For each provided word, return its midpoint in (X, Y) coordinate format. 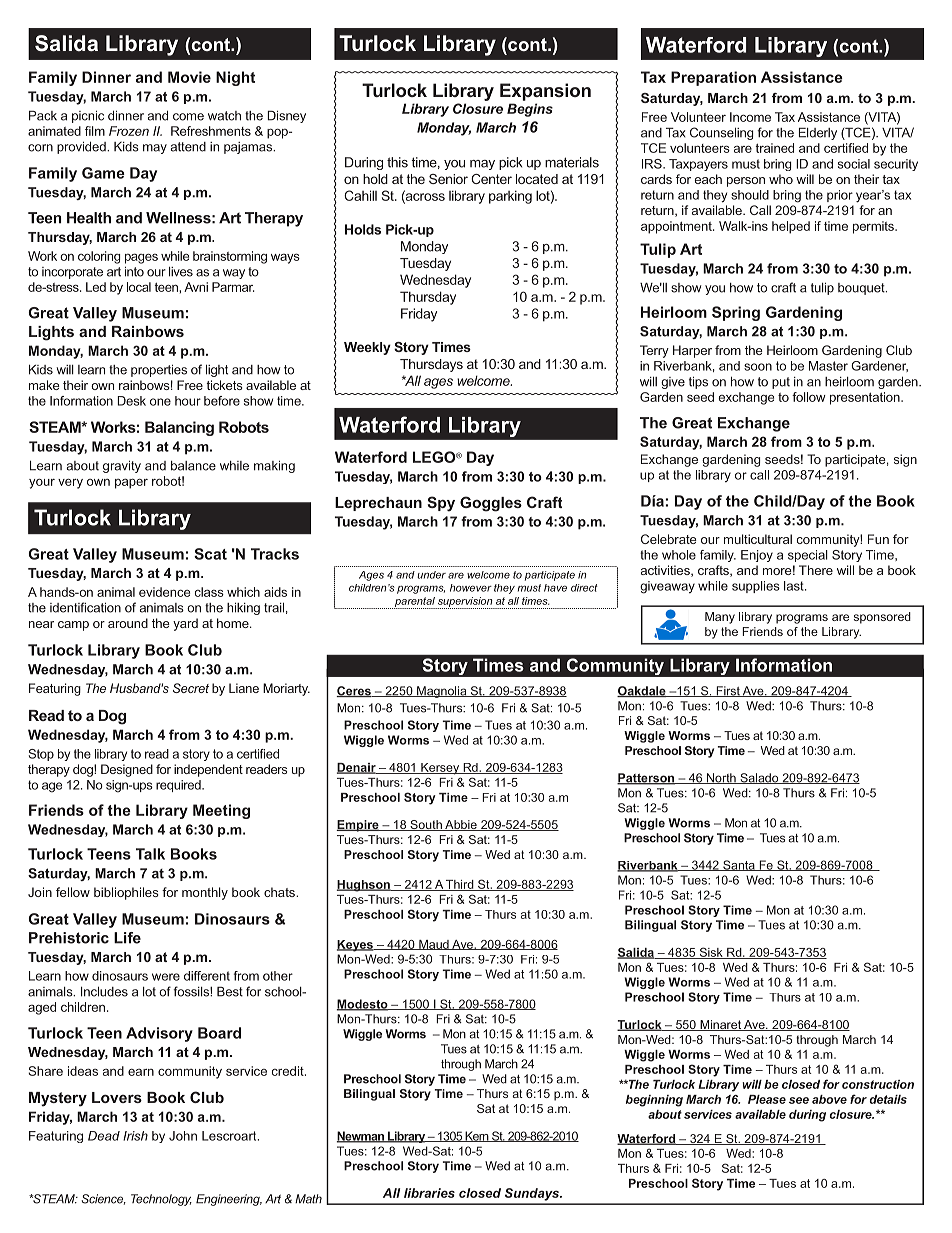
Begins (530, 110)
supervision (465, 603)
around (128, 623)
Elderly (818, 133)
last (795, 586)
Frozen (129, 131)
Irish (135, 1136)
